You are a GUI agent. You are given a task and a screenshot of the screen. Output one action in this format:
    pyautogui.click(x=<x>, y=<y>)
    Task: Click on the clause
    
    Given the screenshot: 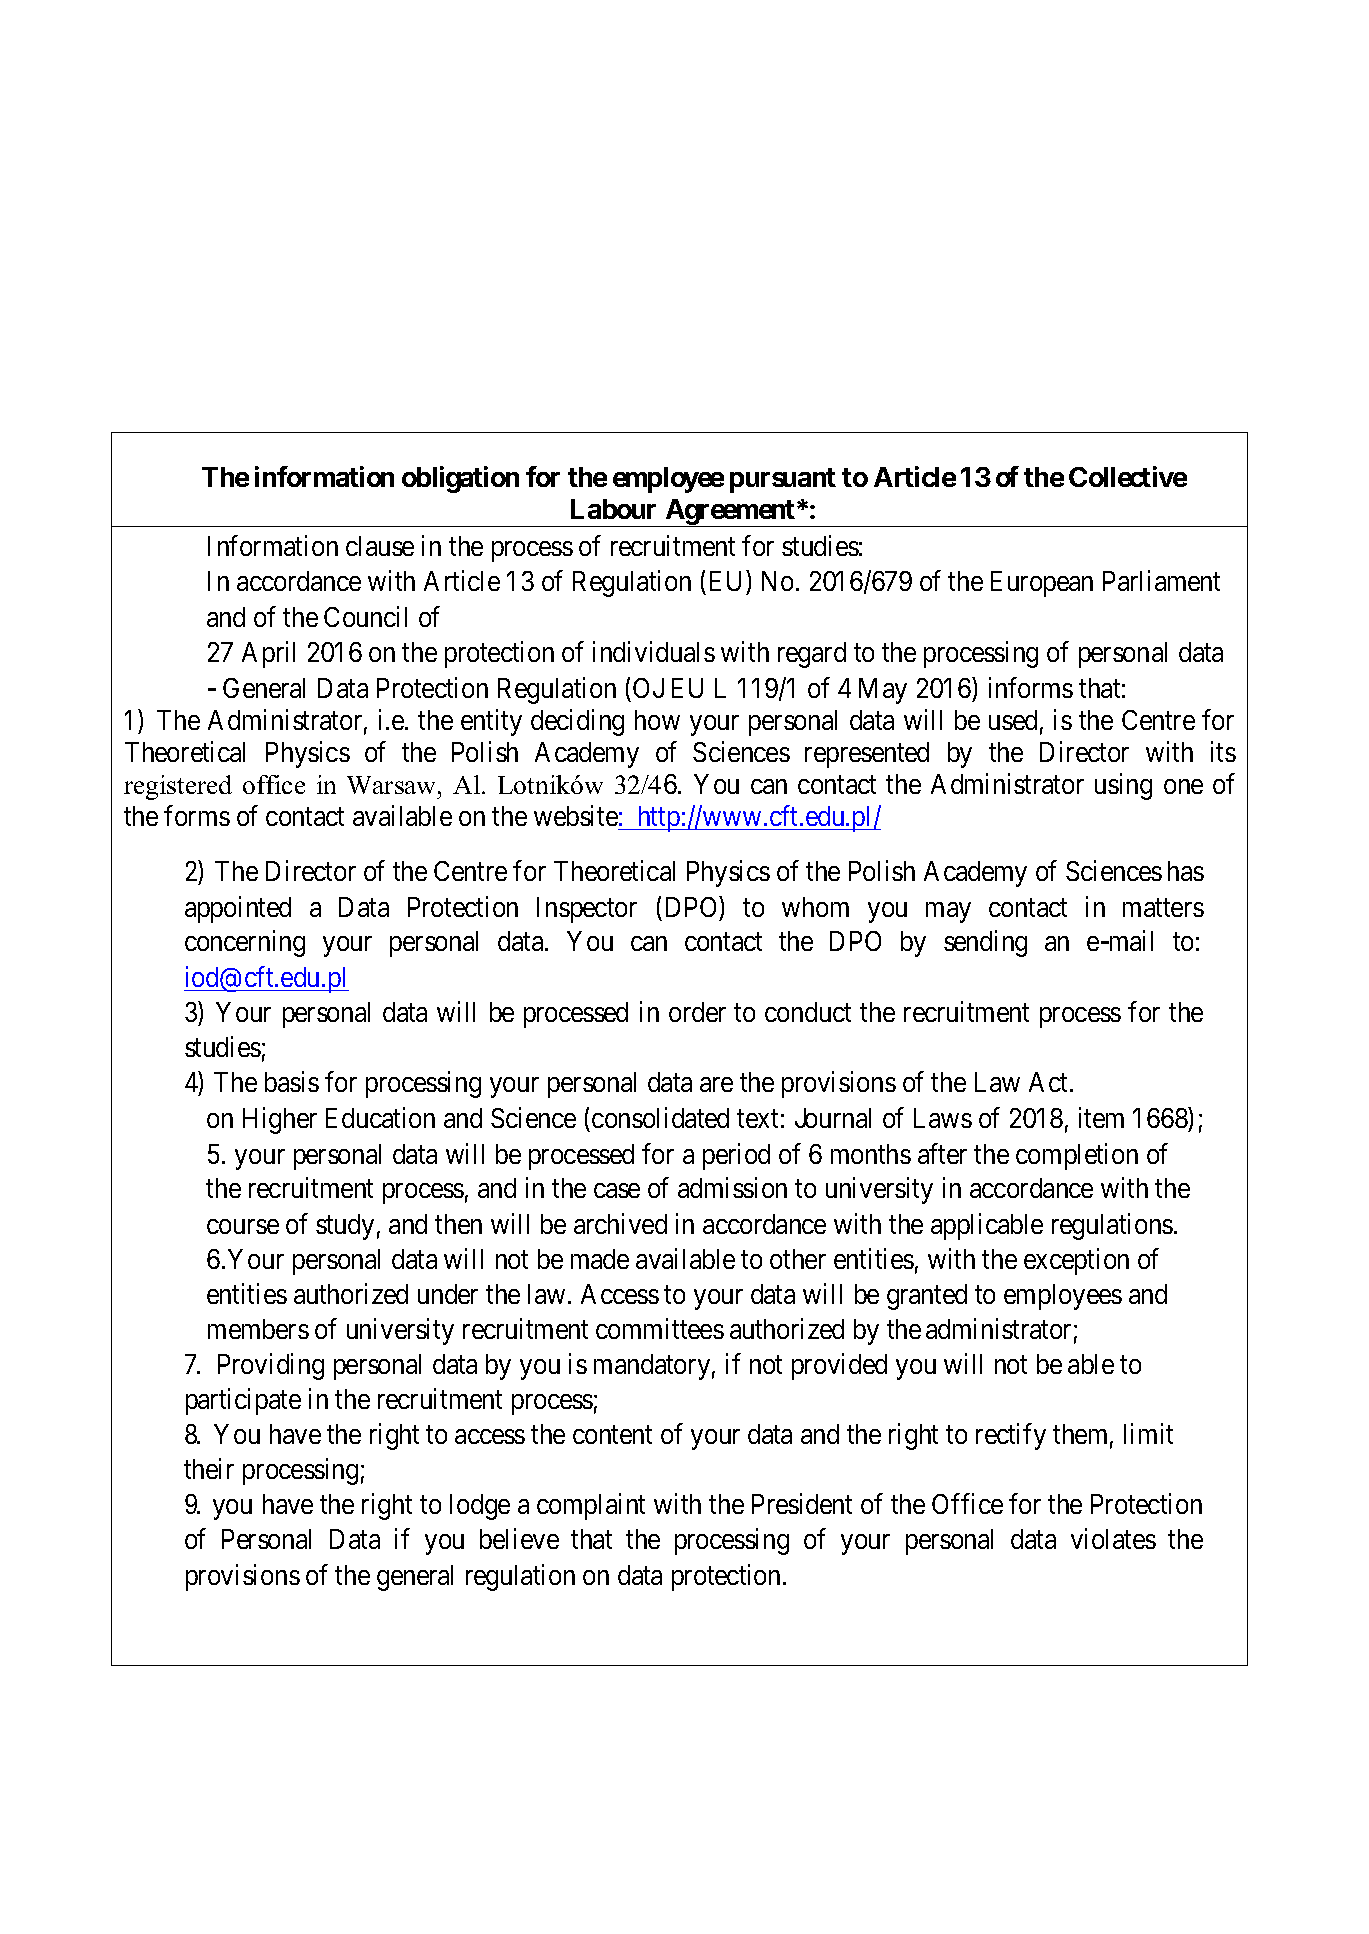 What is the action you would take?
    pyautogui.click(x=380, y=546)
